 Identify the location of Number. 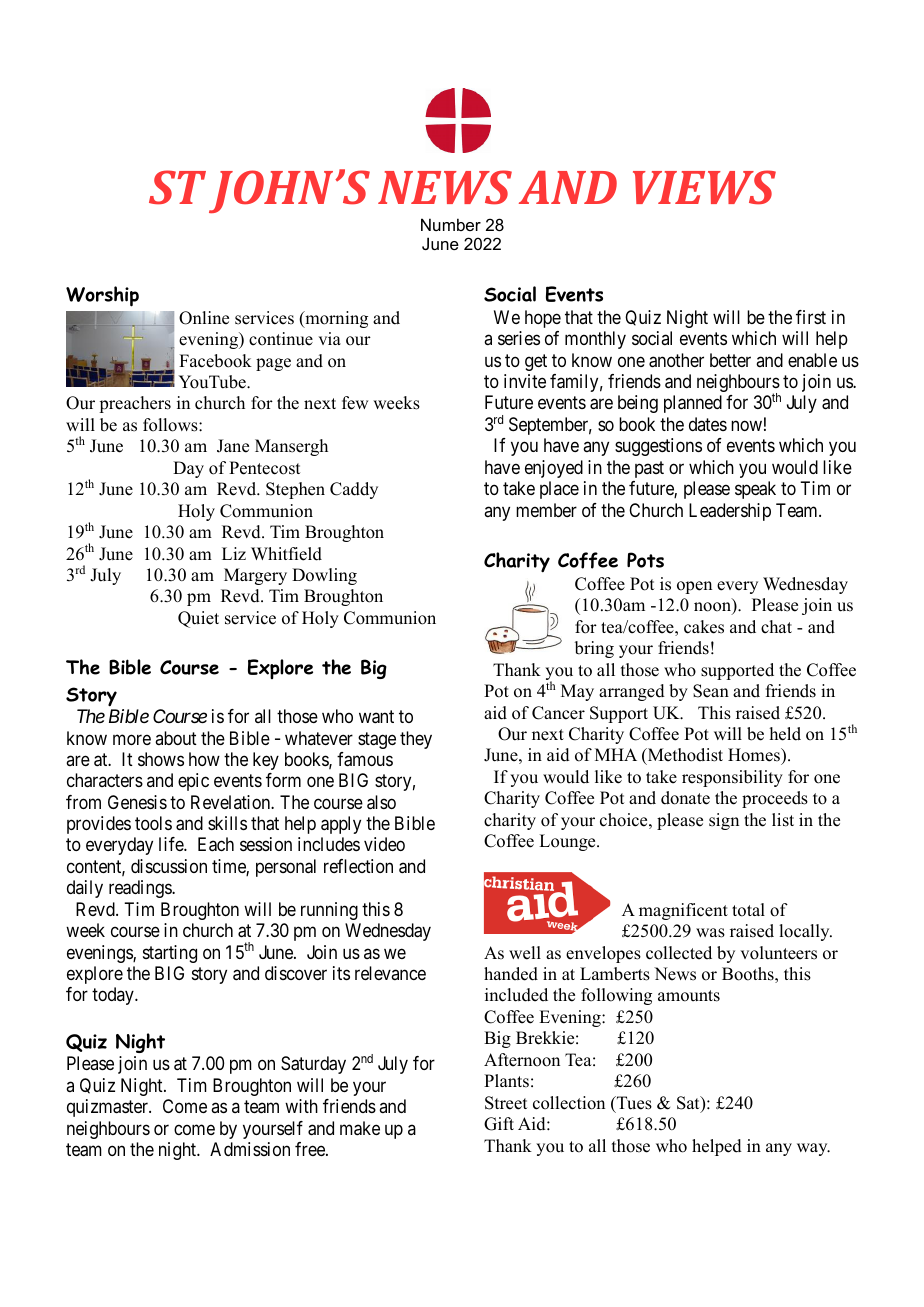
(451, 224).
